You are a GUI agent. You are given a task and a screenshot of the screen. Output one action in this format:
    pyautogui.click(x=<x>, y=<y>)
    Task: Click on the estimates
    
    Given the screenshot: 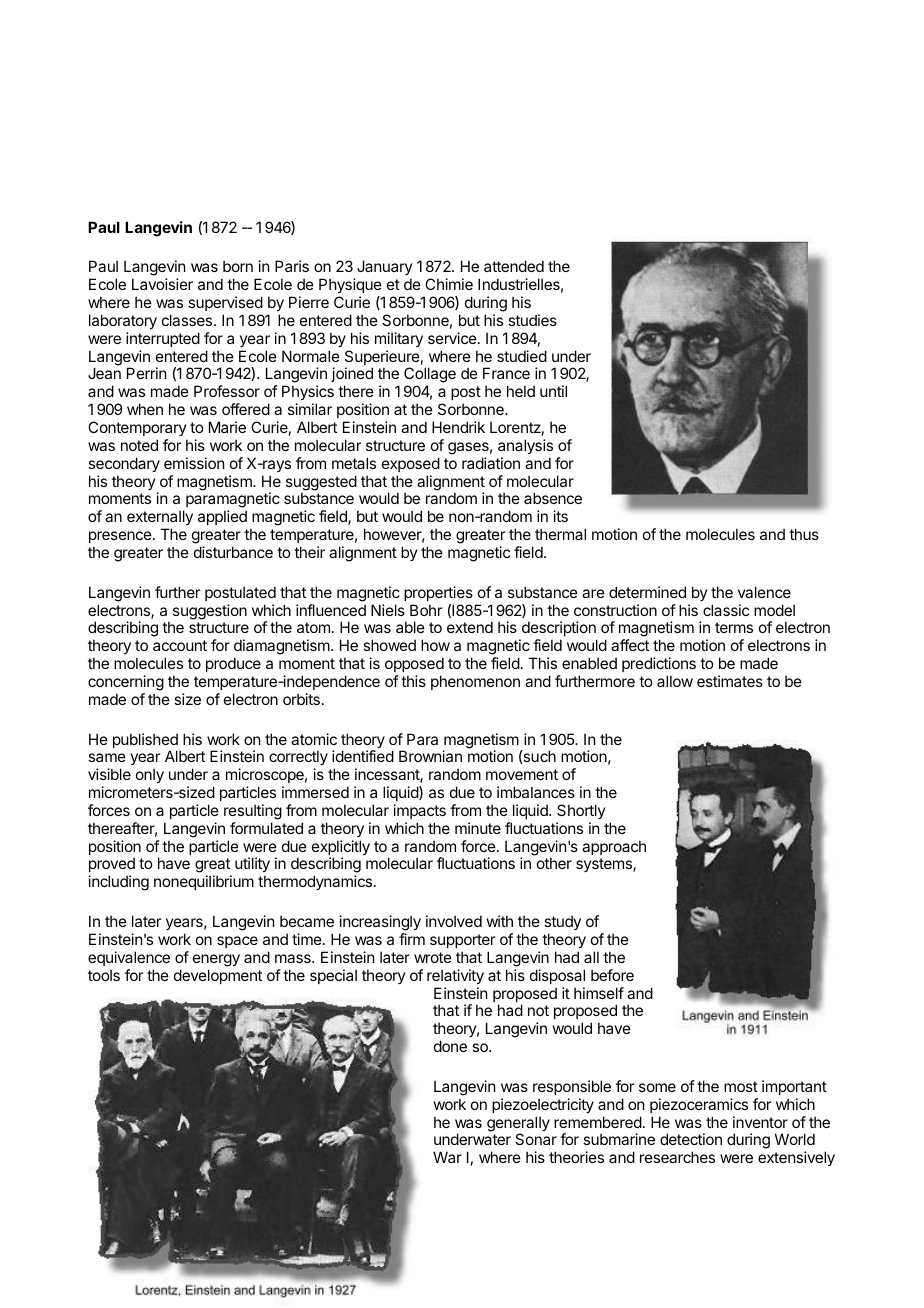 What is the action you would take?
    pyautogui.click(x=730, y=681)
